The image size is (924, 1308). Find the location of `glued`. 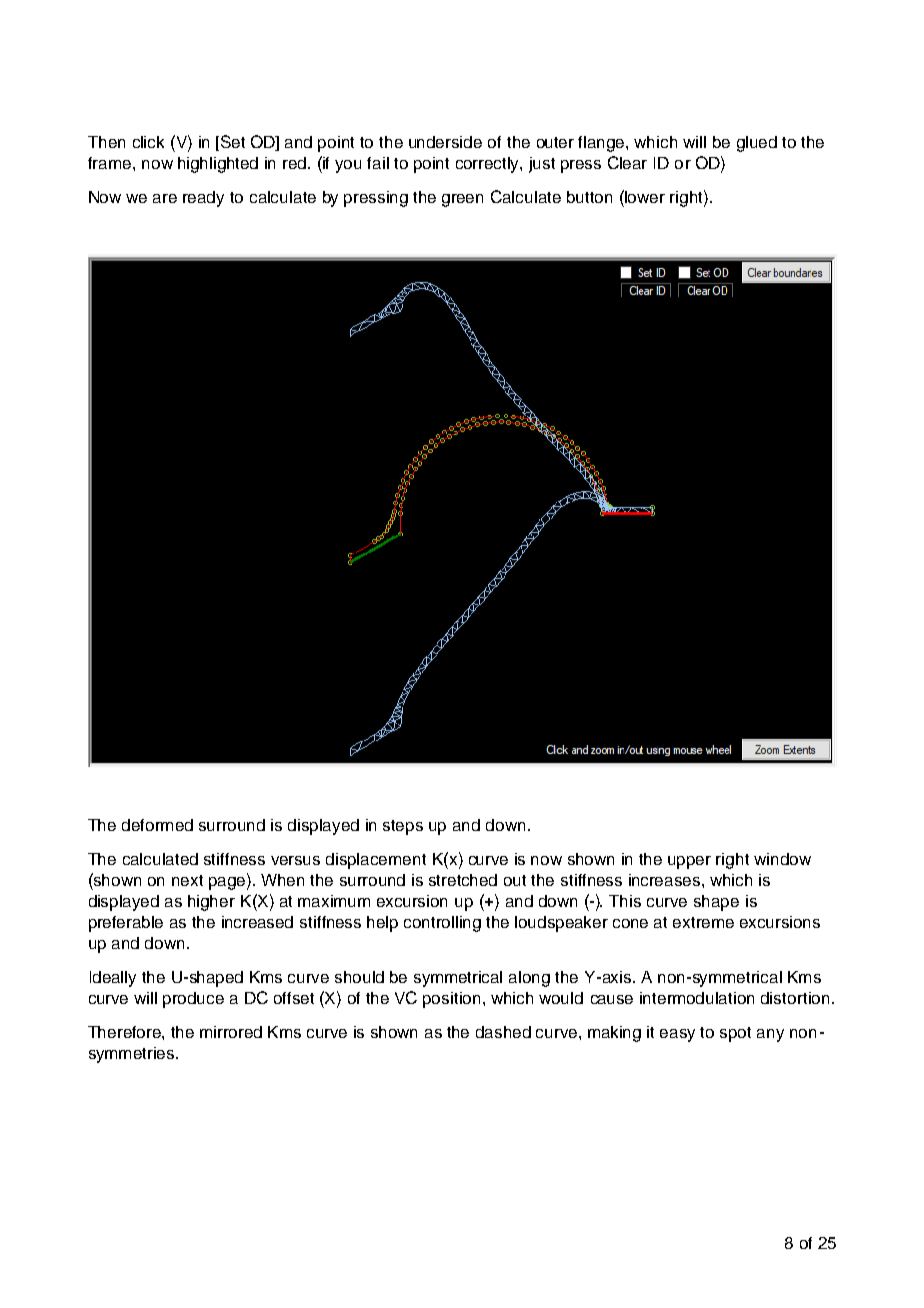

glued is located at coordinates (757, 144).
